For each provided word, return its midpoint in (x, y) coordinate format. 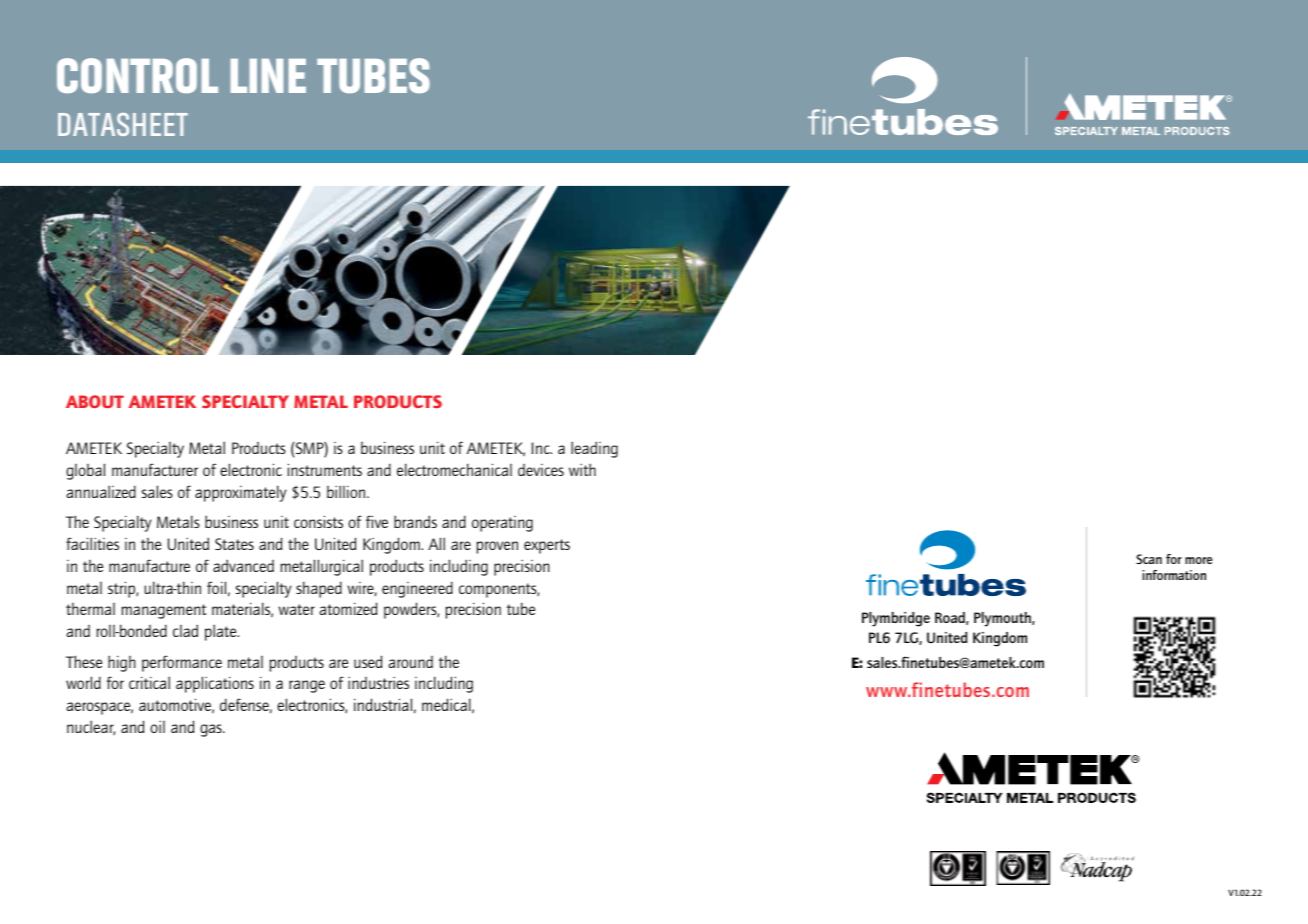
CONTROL (137, 76)
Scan (1149, 559)
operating (502, 524)
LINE (268, 76)
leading (594, 449)
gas (212, 730)
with (582, 469)
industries (378, 683)
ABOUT (95, 401)
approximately (241, 493)
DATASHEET (123, 124)
